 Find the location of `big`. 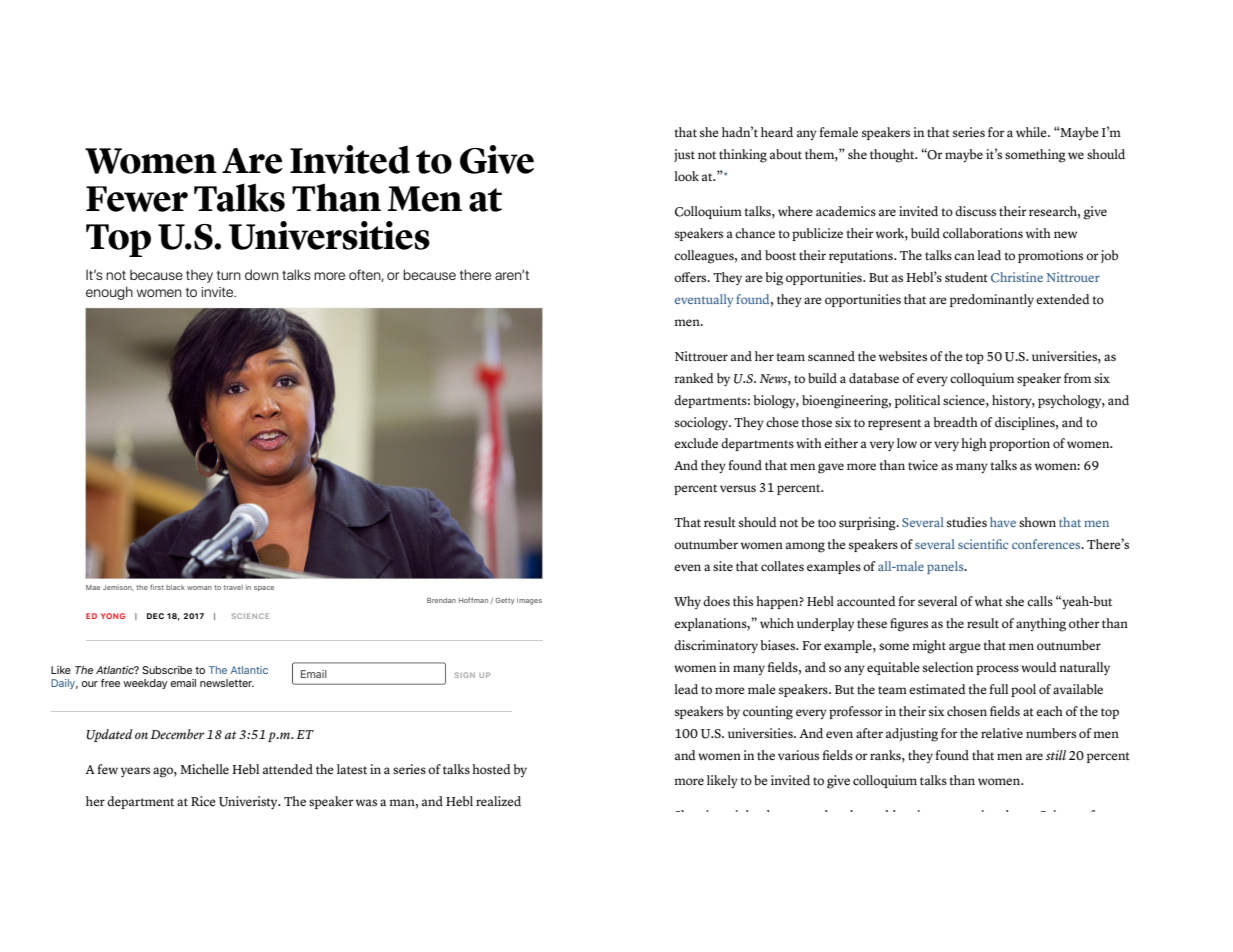

big is located at coordinates (774, 279).
